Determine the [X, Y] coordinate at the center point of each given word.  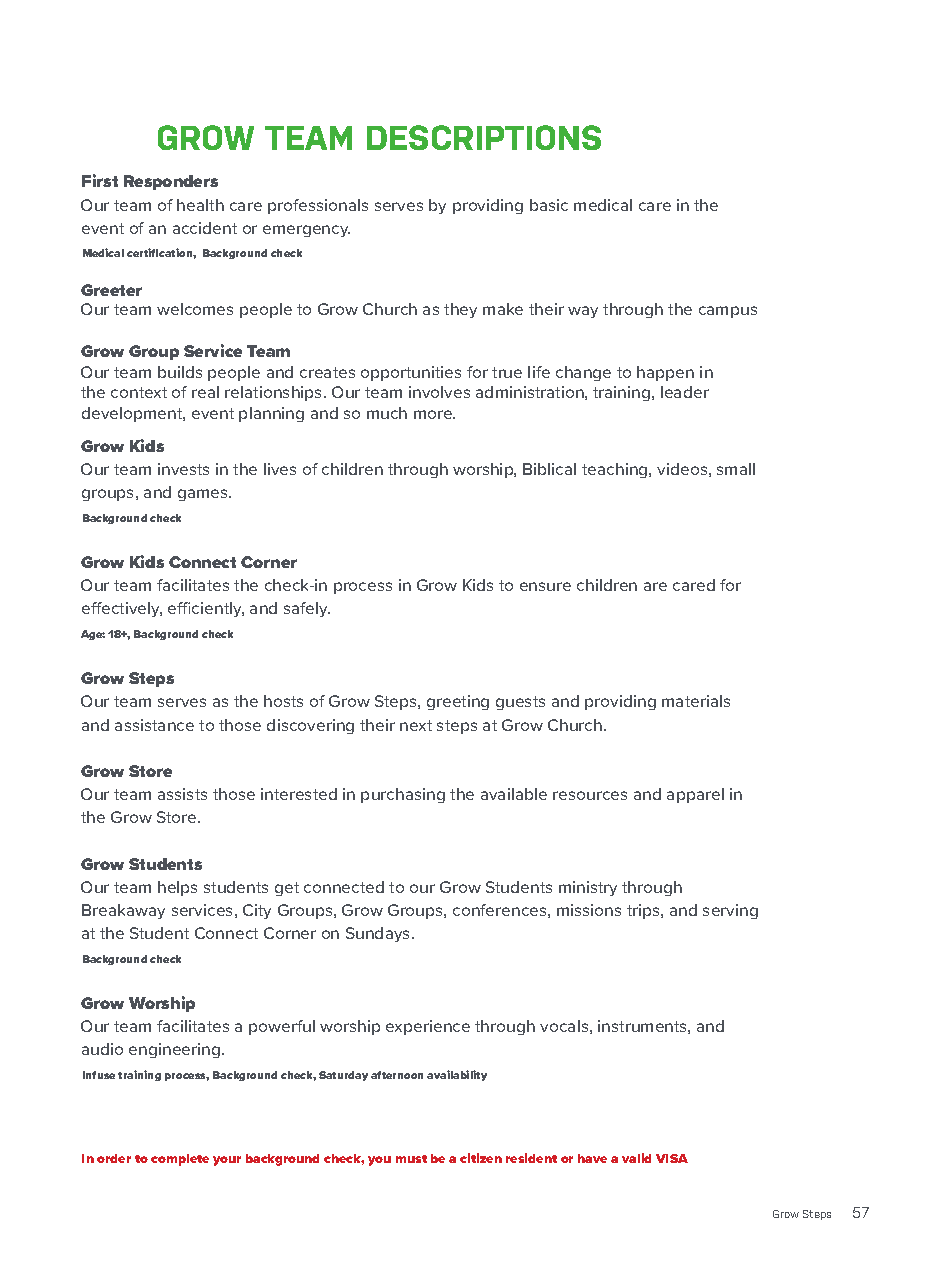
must [411, 1159]
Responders [171, 182]
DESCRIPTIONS [484, 137]
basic [549, 205]
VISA [672, 1158]
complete [180, 1160]
